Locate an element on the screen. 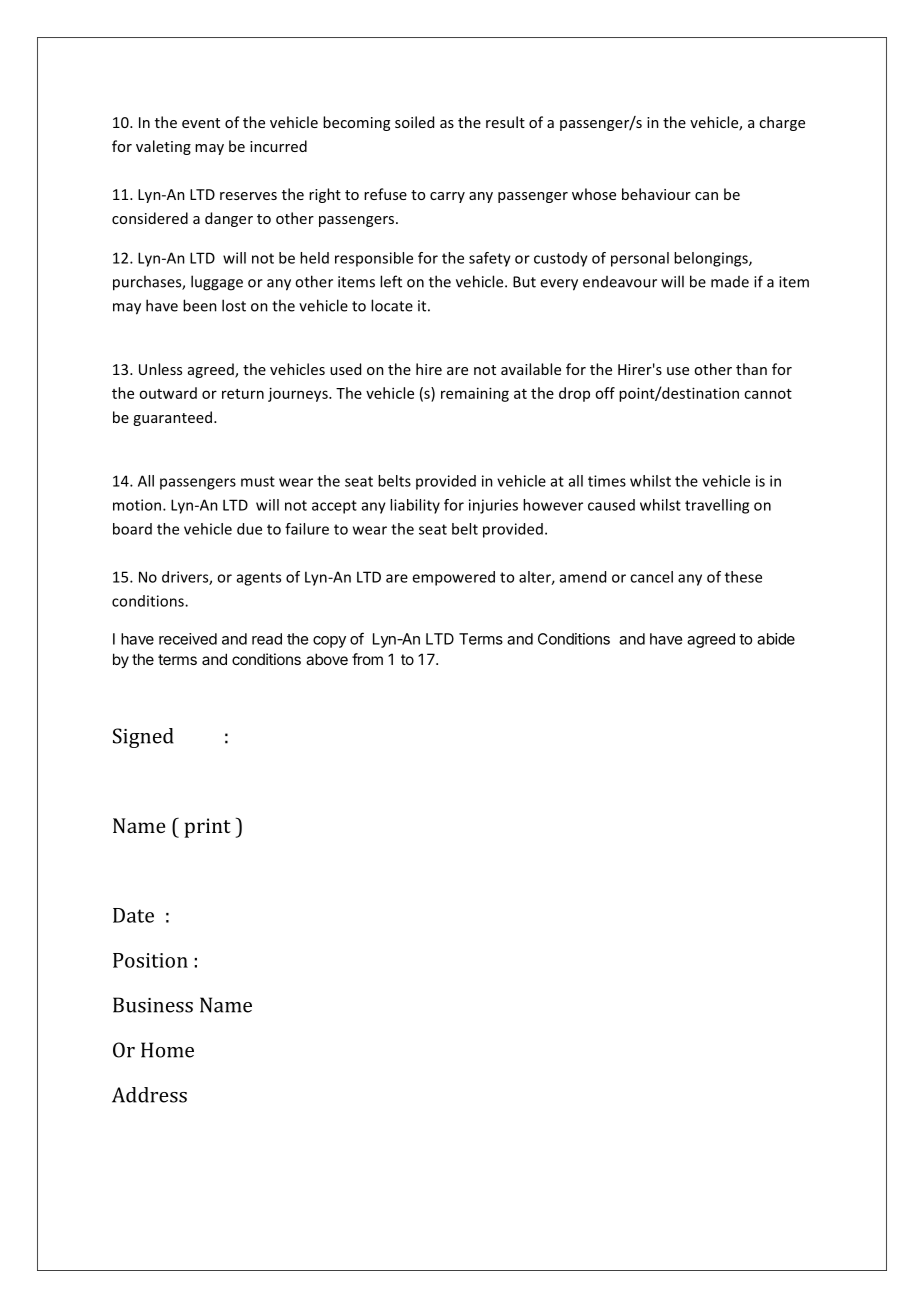 The height and width of the screenshot is (1308, 924). than is located at coordinates (751, 369).
